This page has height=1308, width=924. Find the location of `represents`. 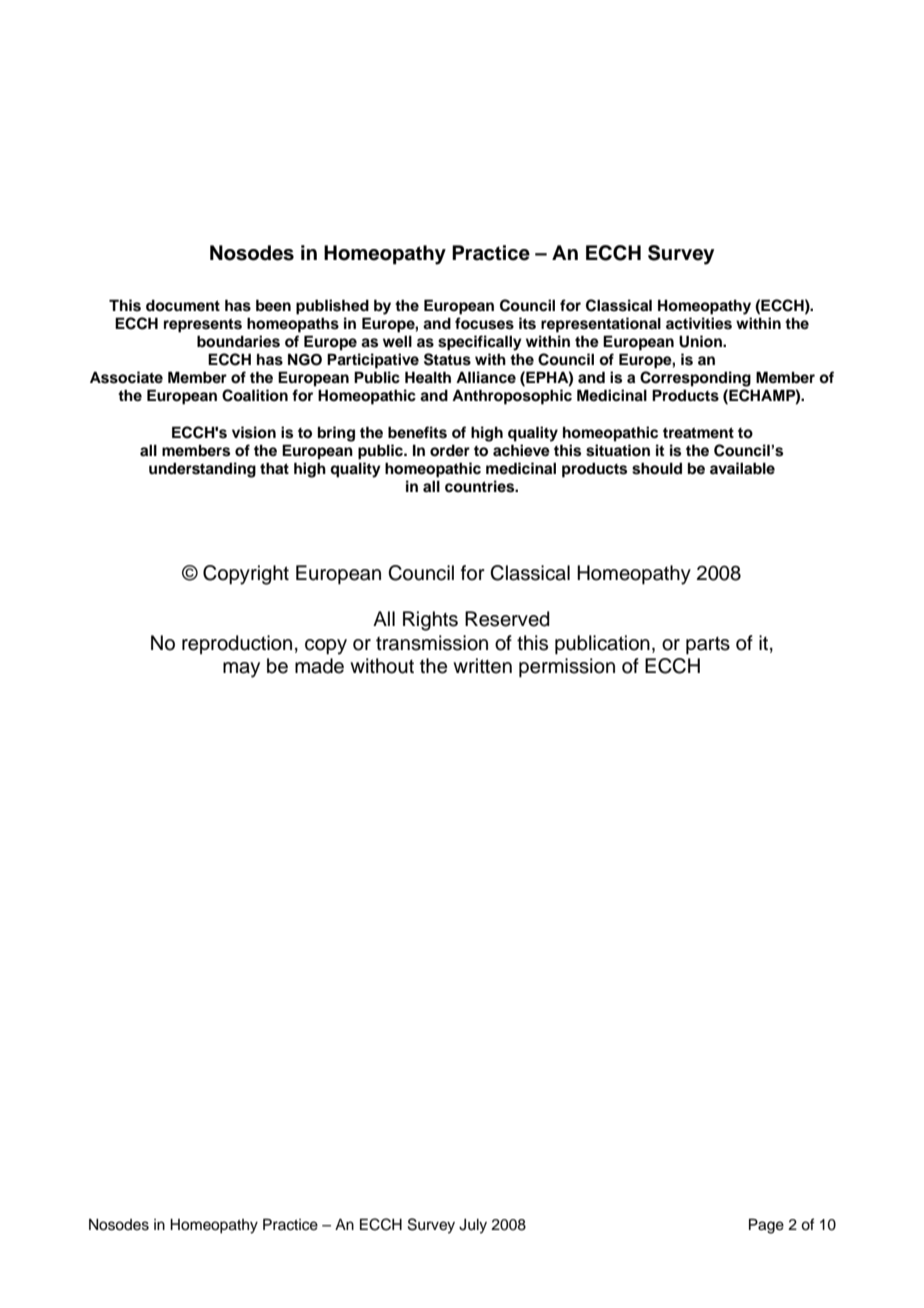

represents is located at coordinates (203, 326).
